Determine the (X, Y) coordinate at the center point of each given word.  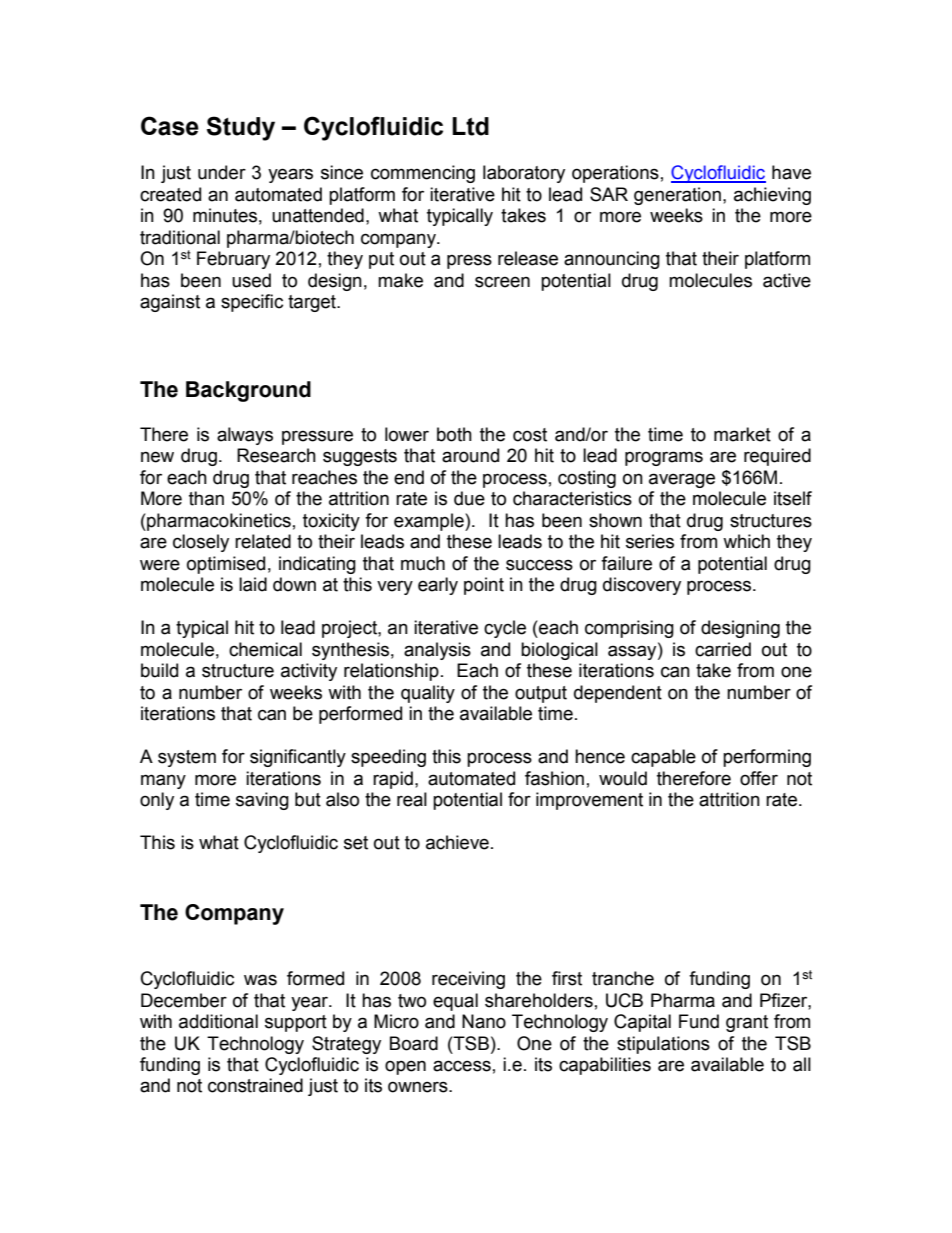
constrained (255, 1085)
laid (253, 584)
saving (262, 801)
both (454, 434)
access (462, 1066)
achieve (457, 842)
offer (759, 778)
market (742, 434)
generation (677, 196)
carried (723, 649)
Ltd (470, 126)
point (484, 586)
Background (248, 391)
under (222, 172)
